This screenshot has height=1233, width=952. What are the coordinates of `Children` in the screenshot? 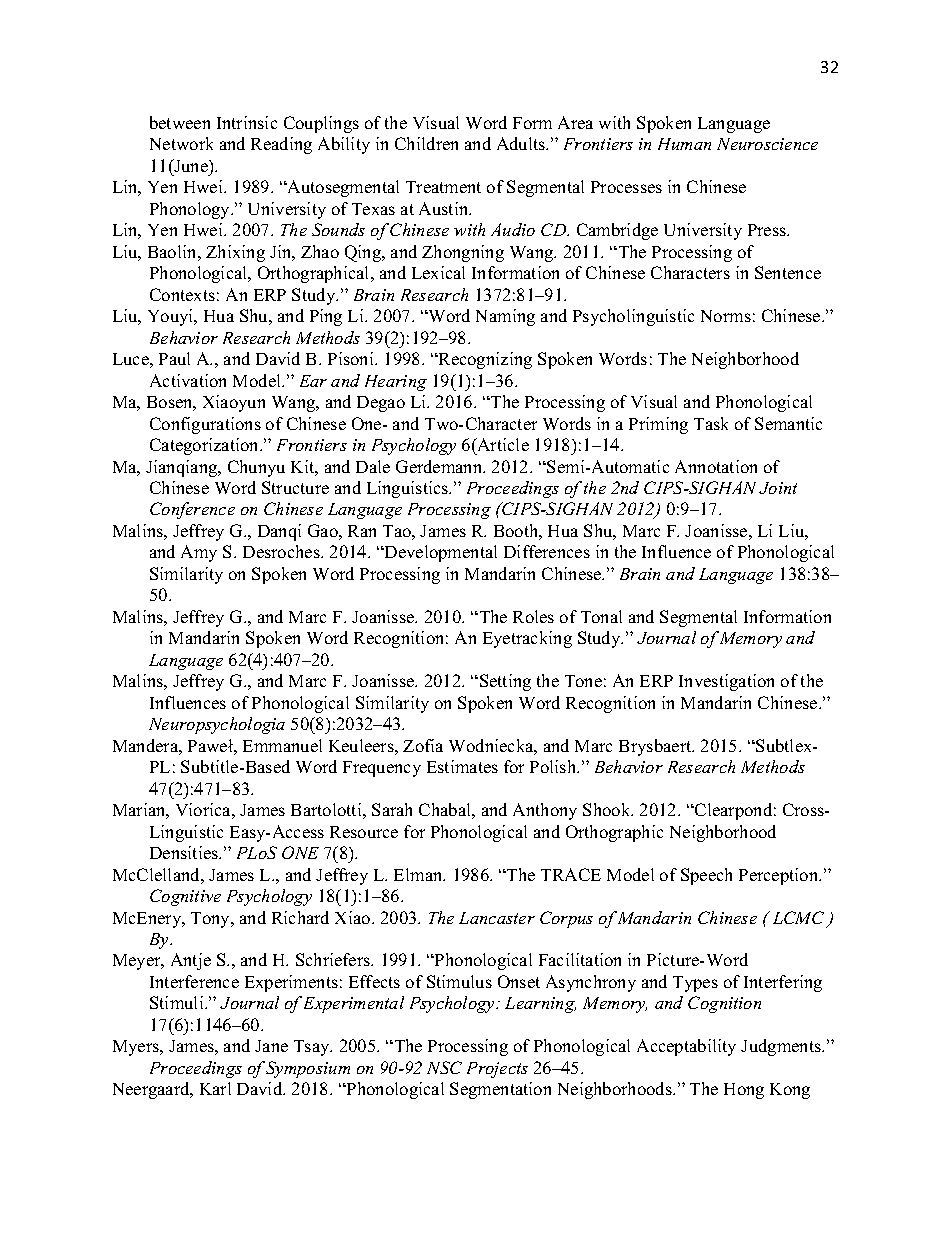 It's located at (426, 143).
